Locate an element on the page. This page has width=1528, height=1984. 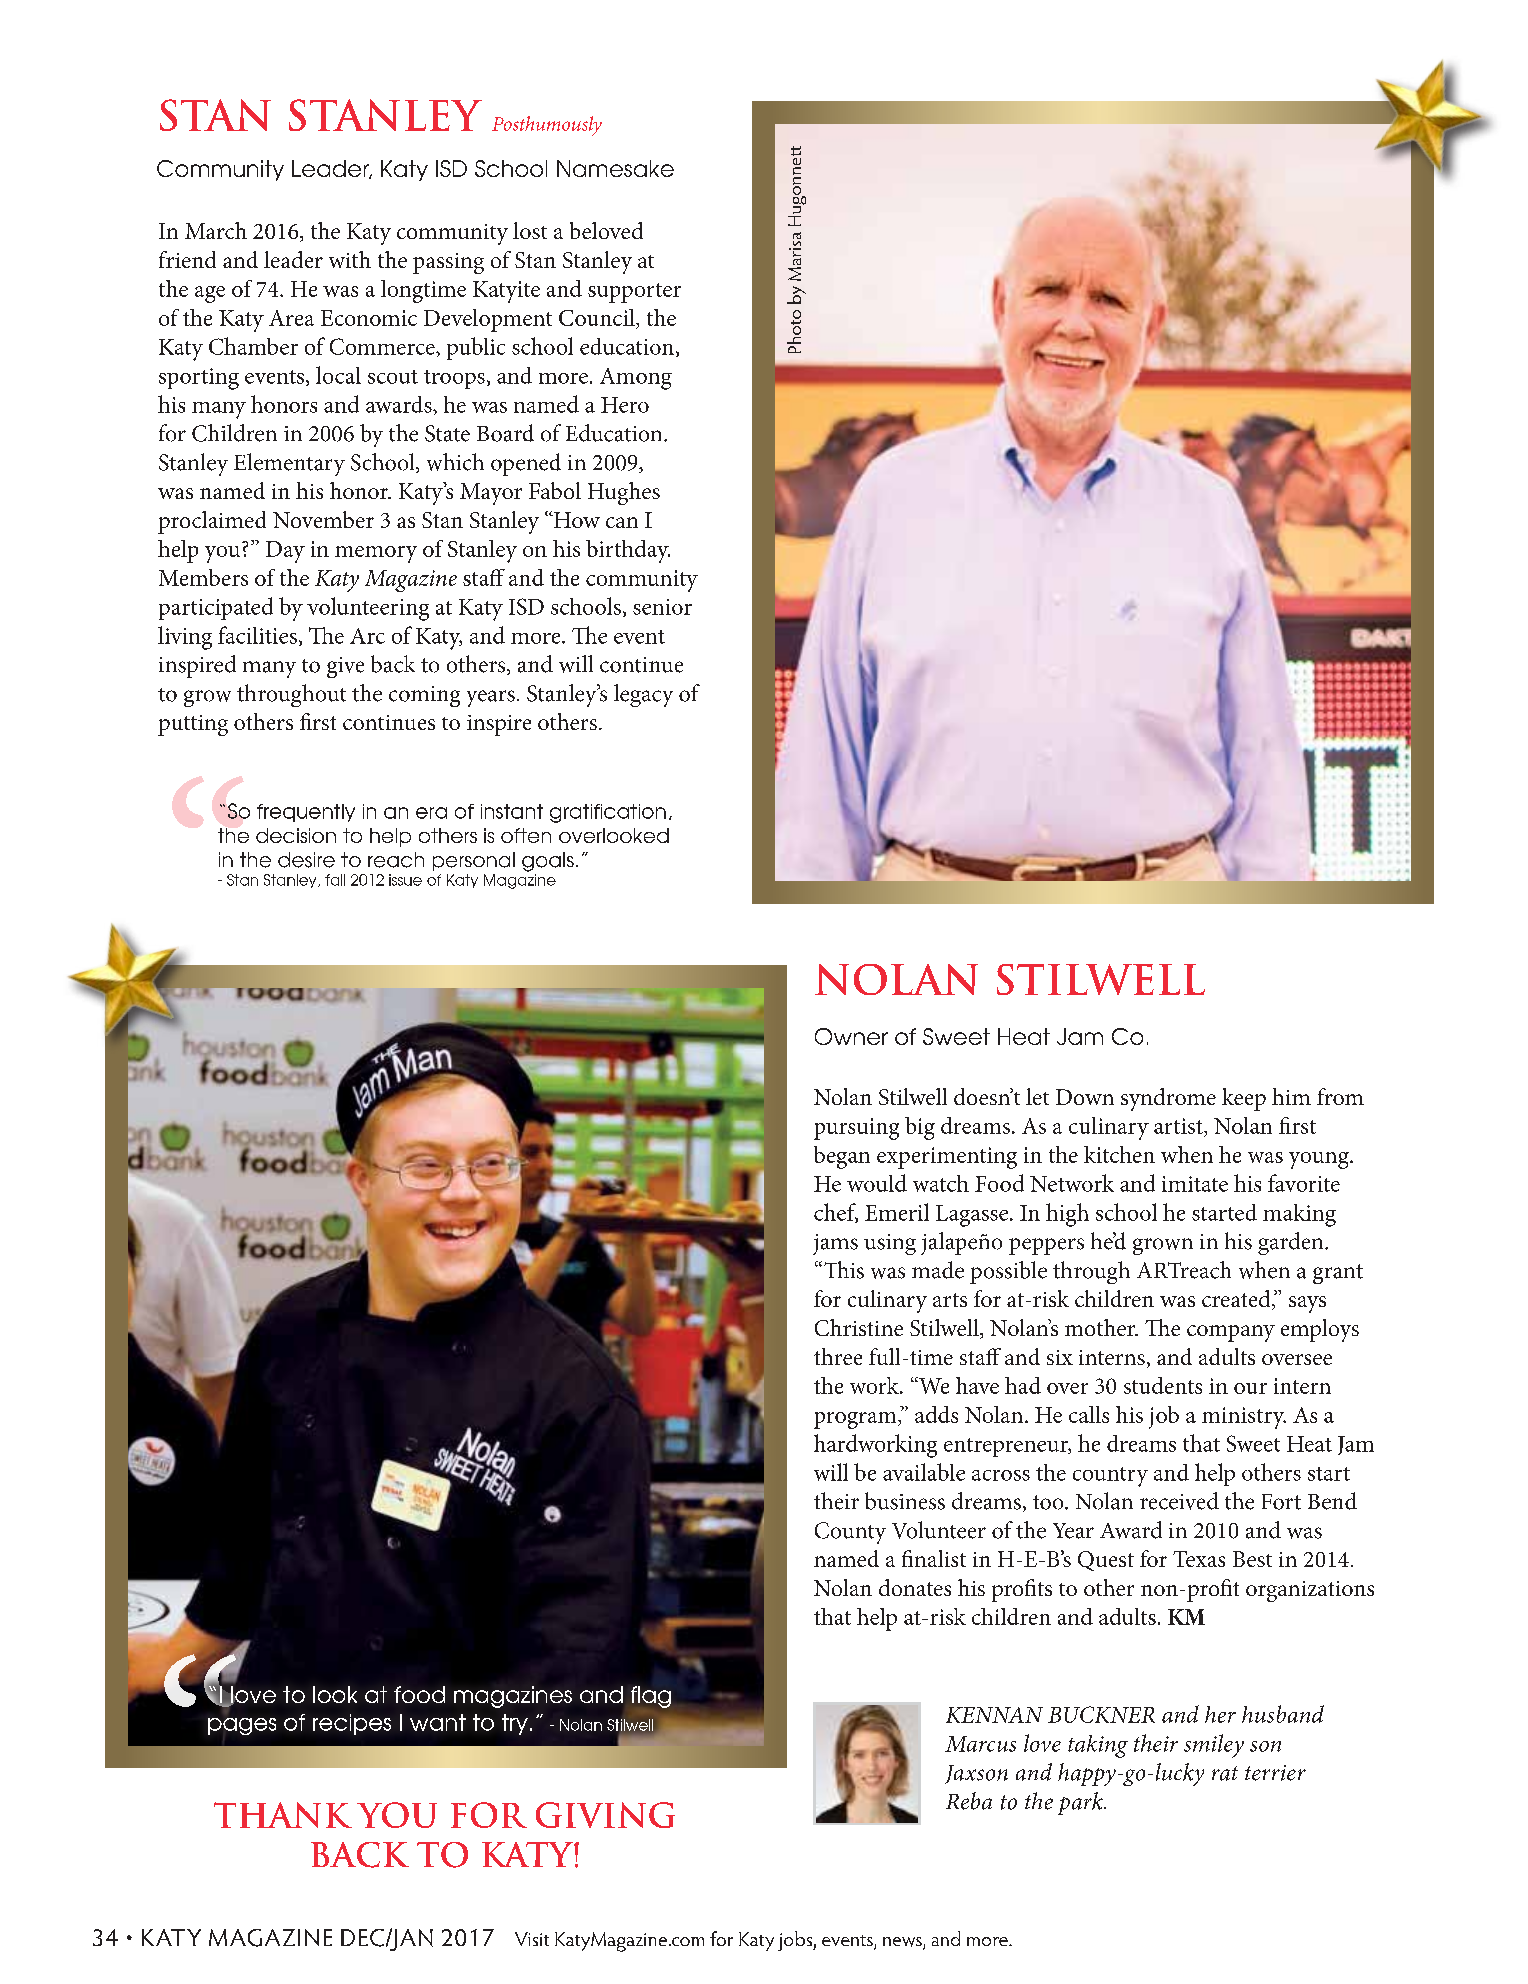
syndrome is located at coordinates (1168, 1099).
